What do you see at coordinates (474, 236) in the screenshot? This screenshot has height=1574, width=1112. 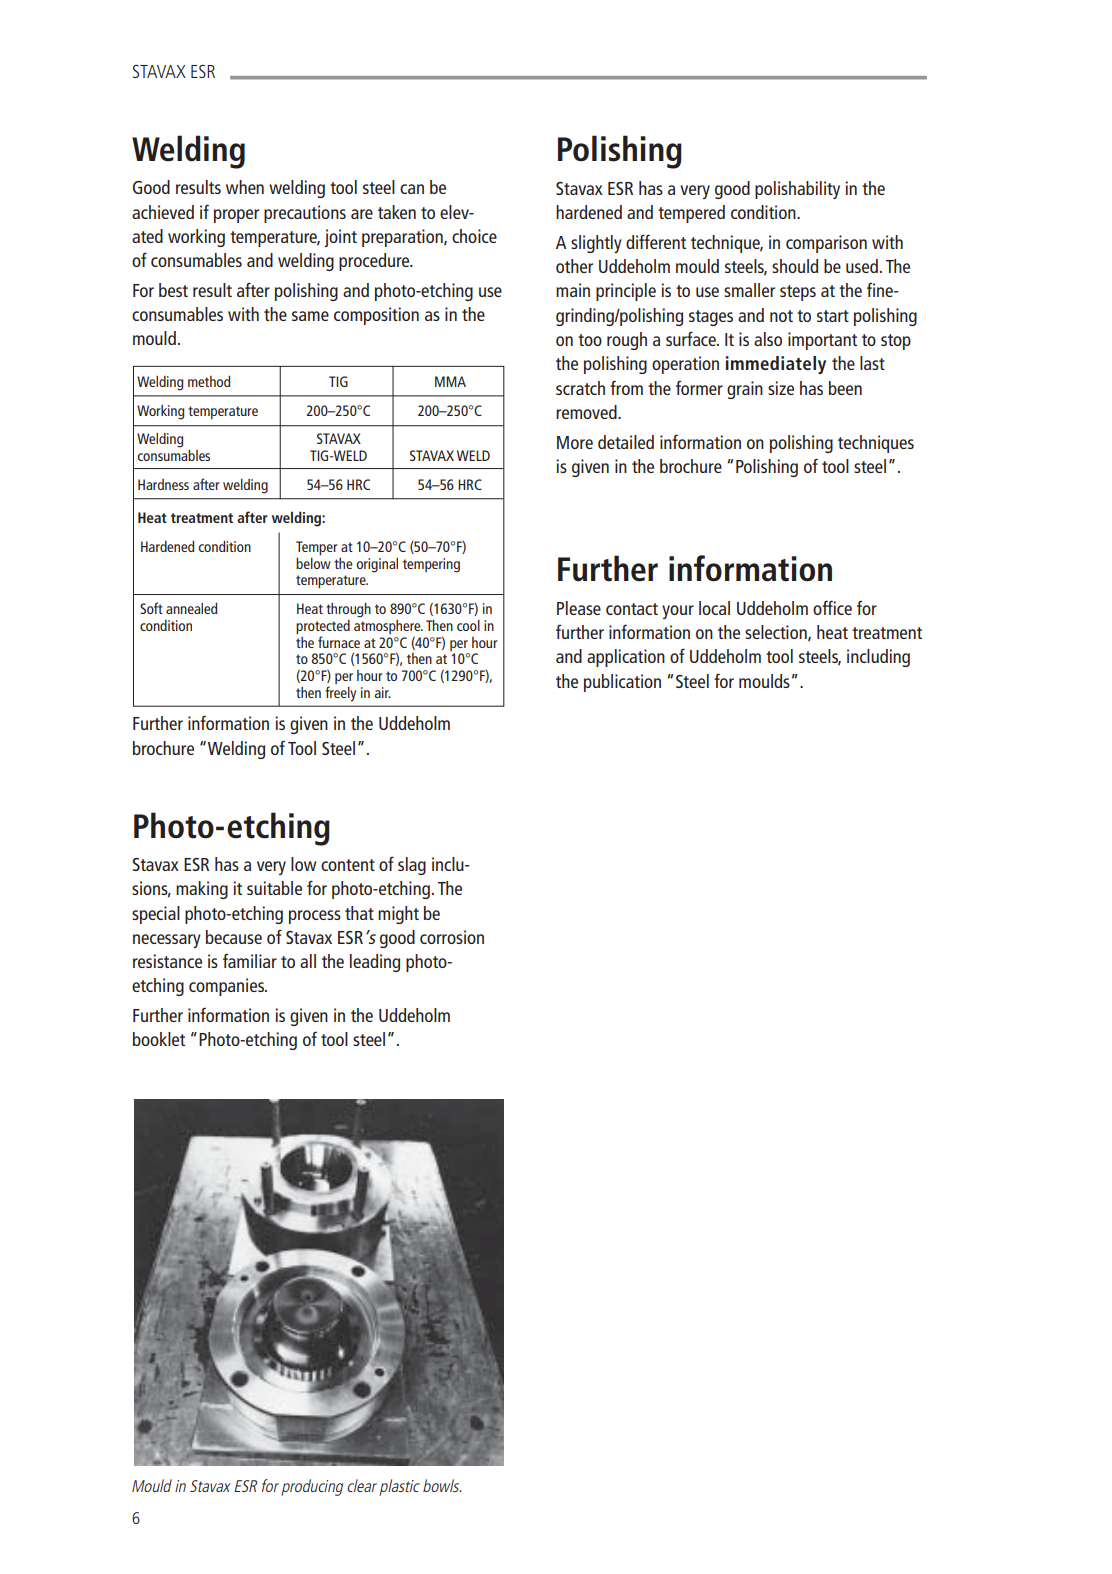 I see `choice` at bounding box center [474, 236].
